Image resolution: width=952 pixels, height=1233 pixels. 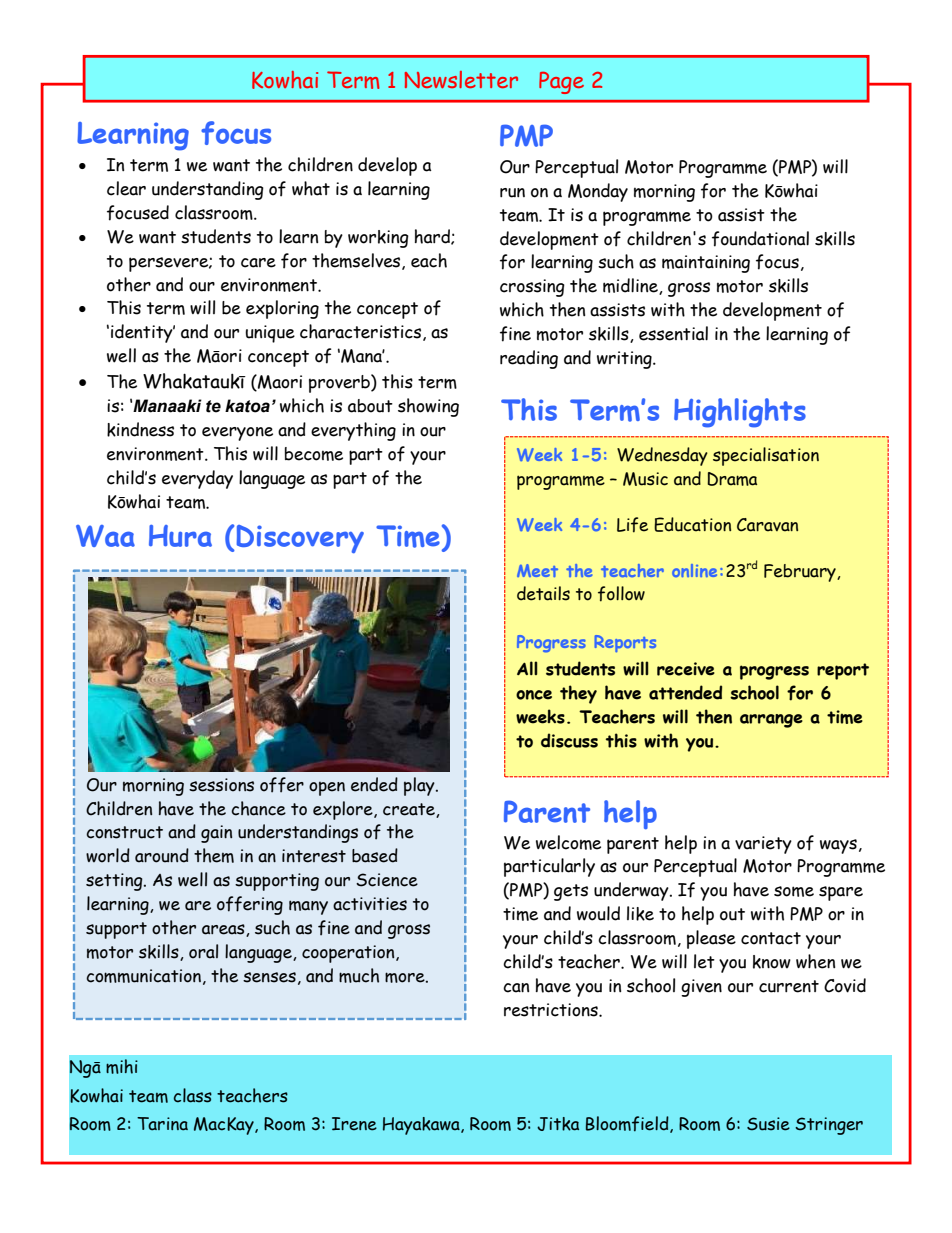 I want to click on Highlights, so click(x=740, y=413).
